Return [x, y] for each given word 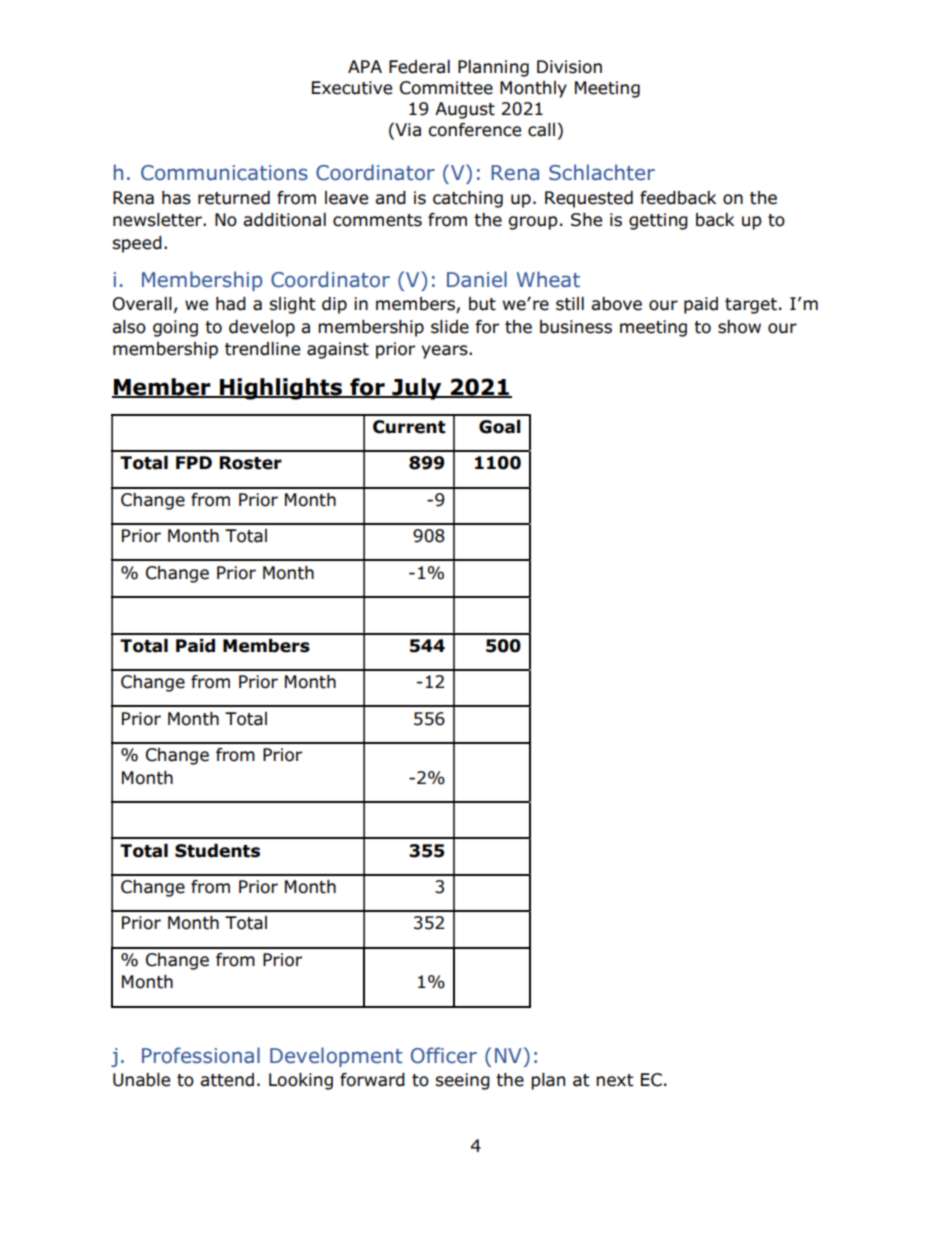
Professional [201, 1055]
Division [569, 67]
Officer [444, 1055]
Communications [224, 173]
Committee [446, 88]
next [614, 1080]
